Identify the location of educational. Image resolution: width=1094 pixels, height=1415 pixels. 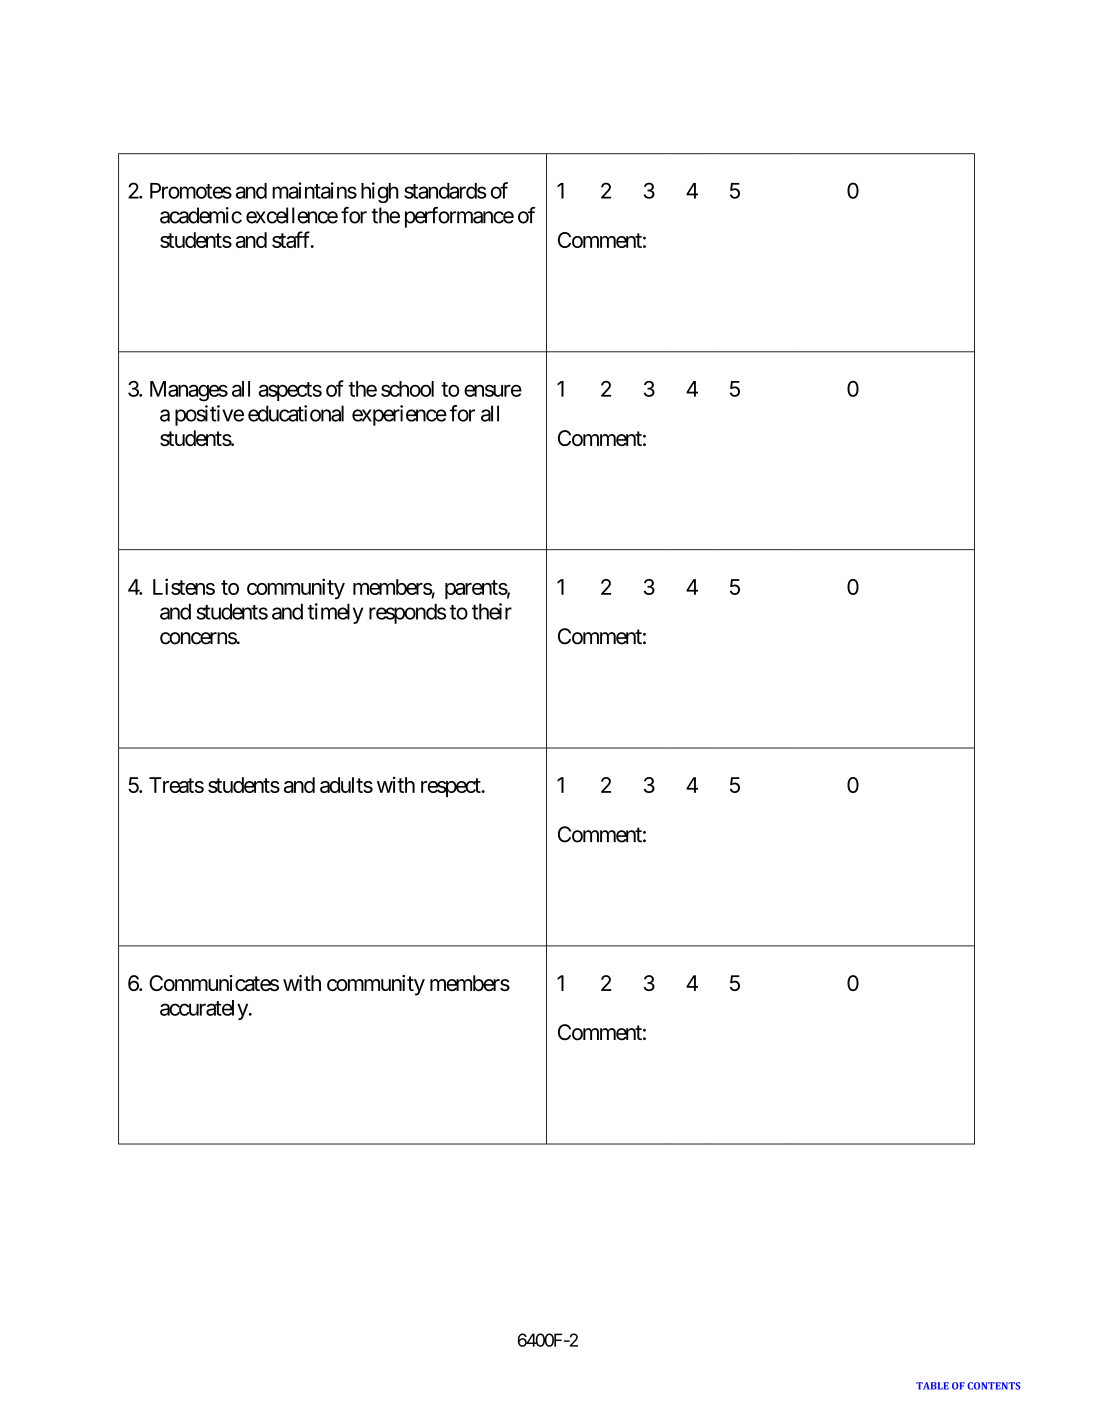
(296, 413).
